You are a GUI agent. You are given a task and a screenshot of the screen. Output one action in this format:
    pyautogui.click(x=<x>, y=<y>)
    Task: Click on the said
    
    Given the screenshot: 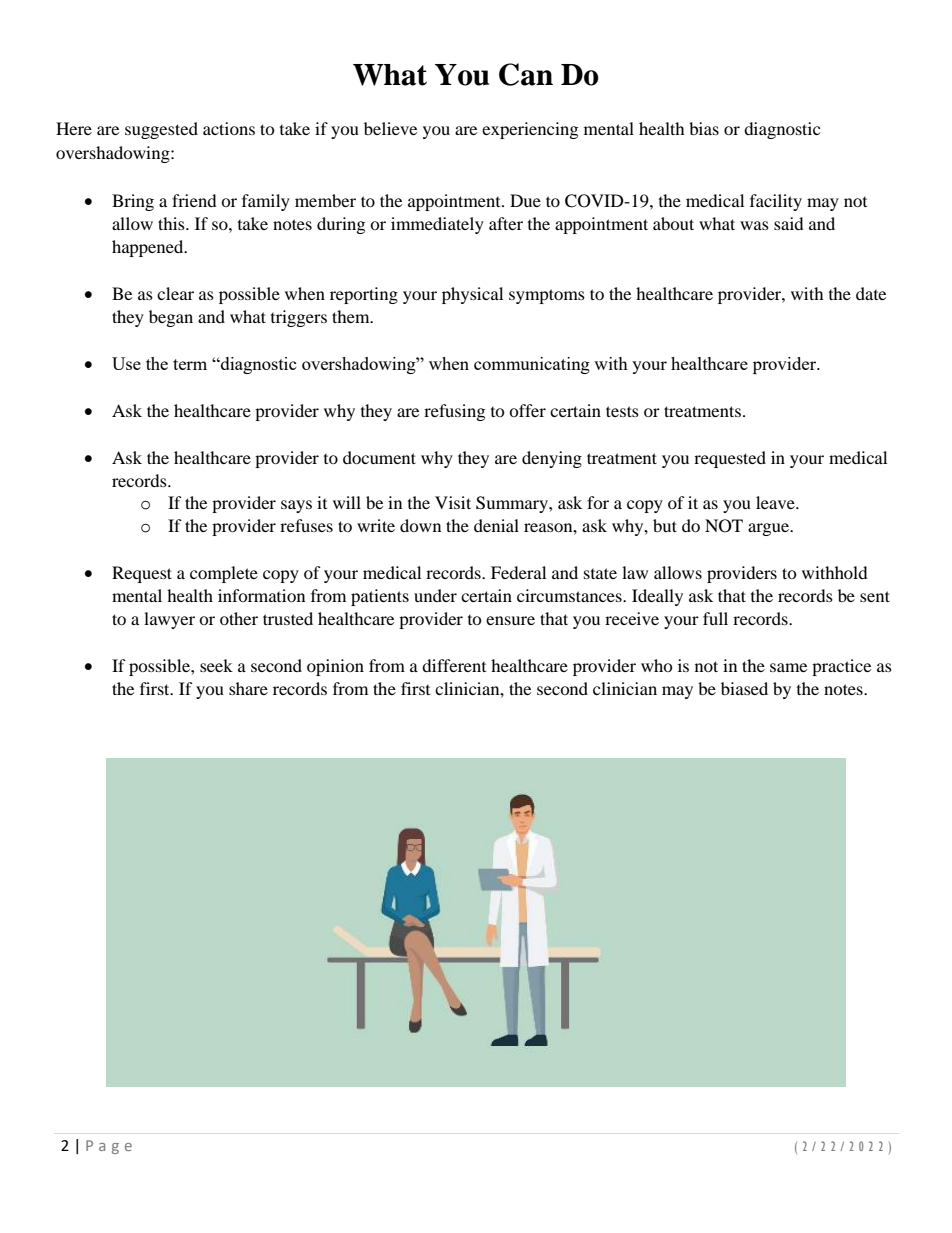 What is the action you would take?
    pyautogui.click(x=789, y=223)
